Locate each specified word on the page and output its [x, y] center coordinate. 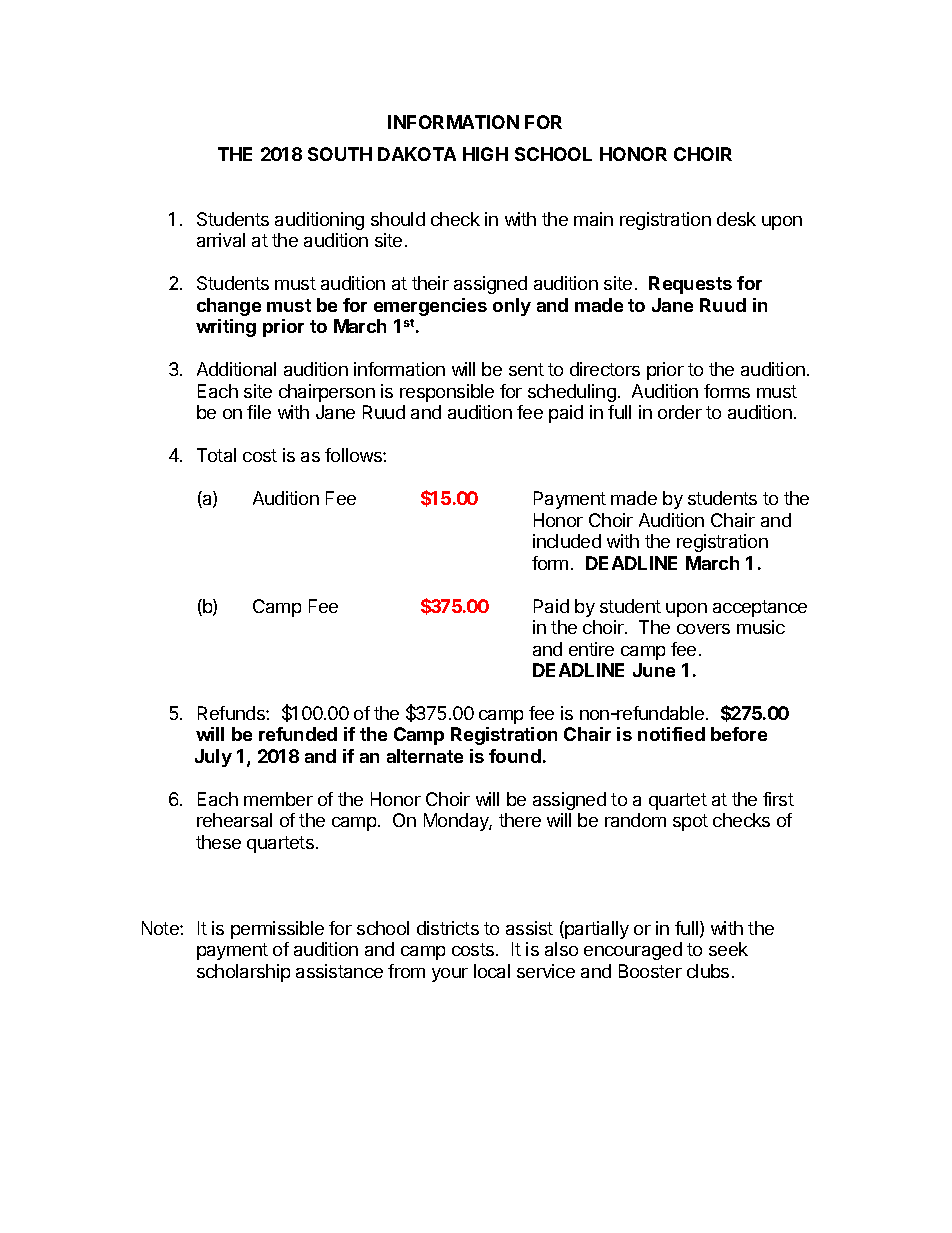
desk [736, 219]
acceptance [760, 608]
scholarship [243, 973]
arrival [221, 240]
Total [216, 455]
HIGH [485, 154]
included [567, 541]
